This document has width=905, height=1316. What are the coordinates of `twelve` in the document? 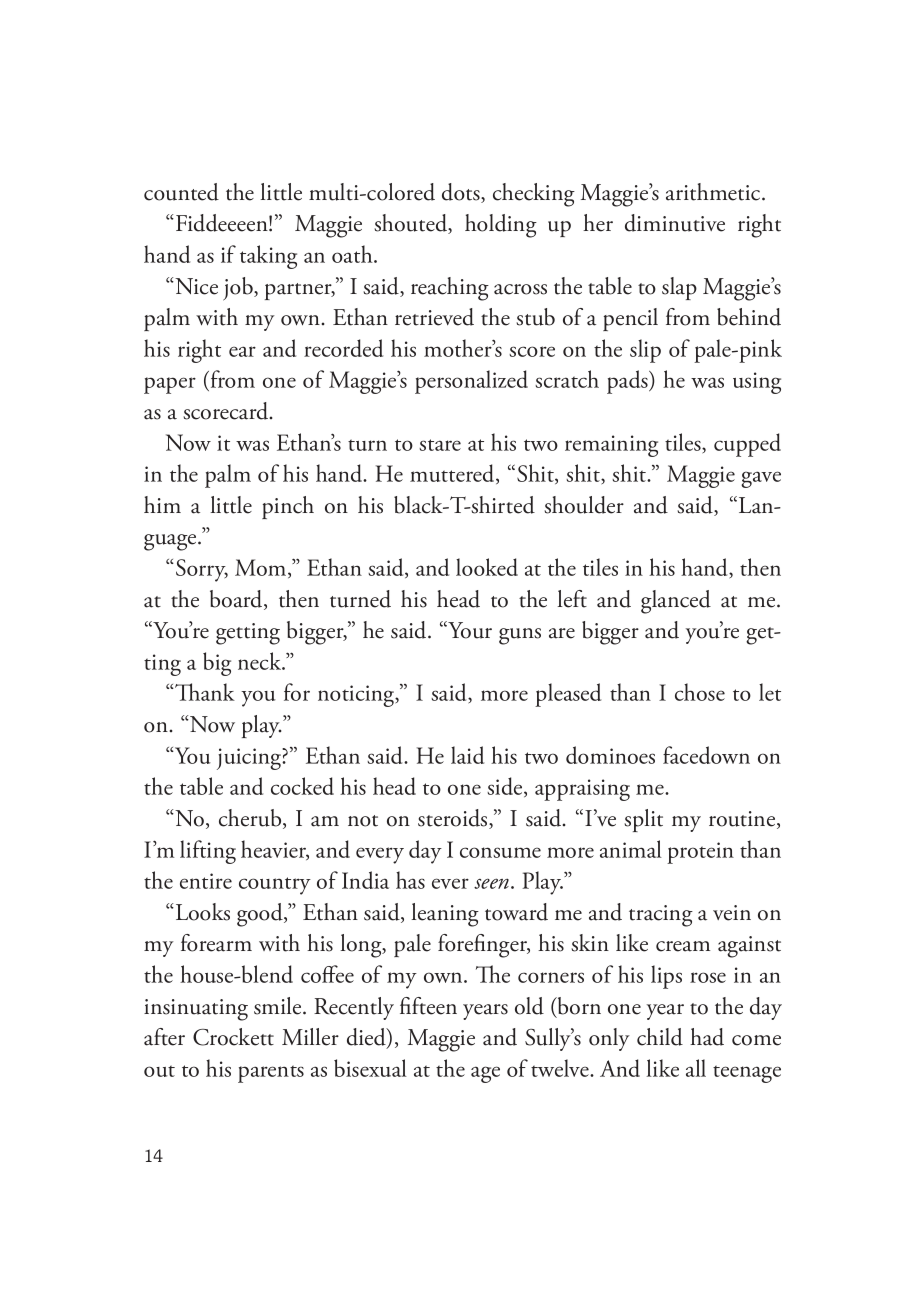 It's located at (561, 1068).
